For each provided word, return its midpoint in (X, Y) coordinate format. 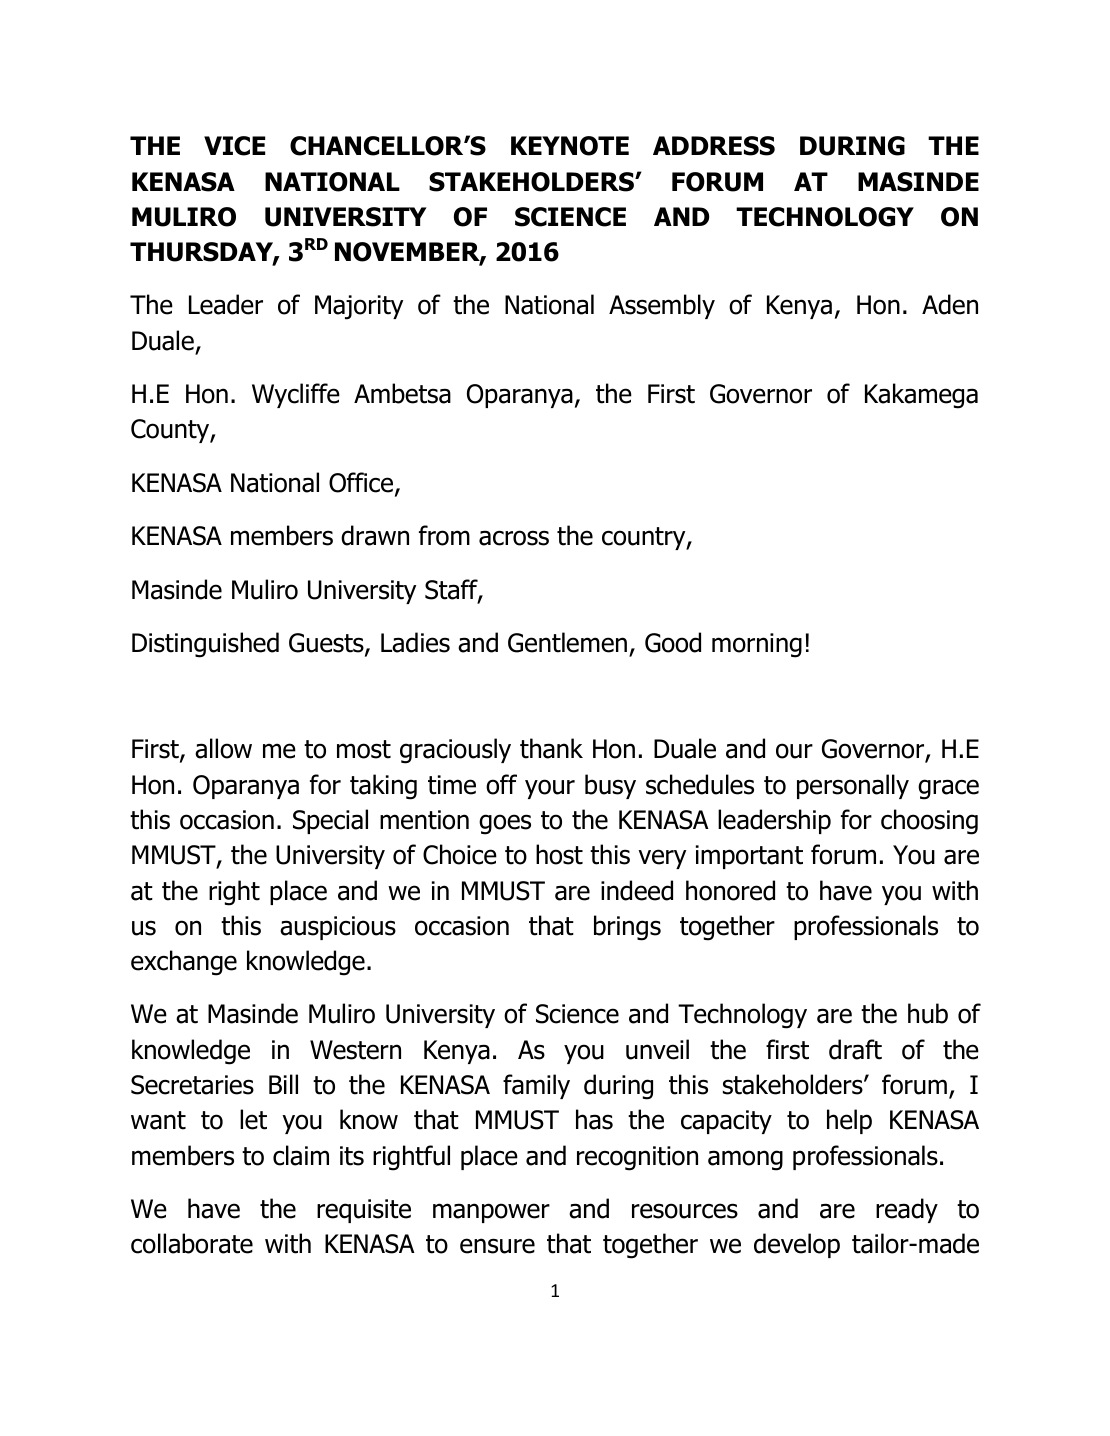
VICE (234, 146)
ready (907, 1210)
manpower (491, 1213)
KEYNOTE (570, 146)
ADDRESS (714, 146)
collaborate (192, 1243)
